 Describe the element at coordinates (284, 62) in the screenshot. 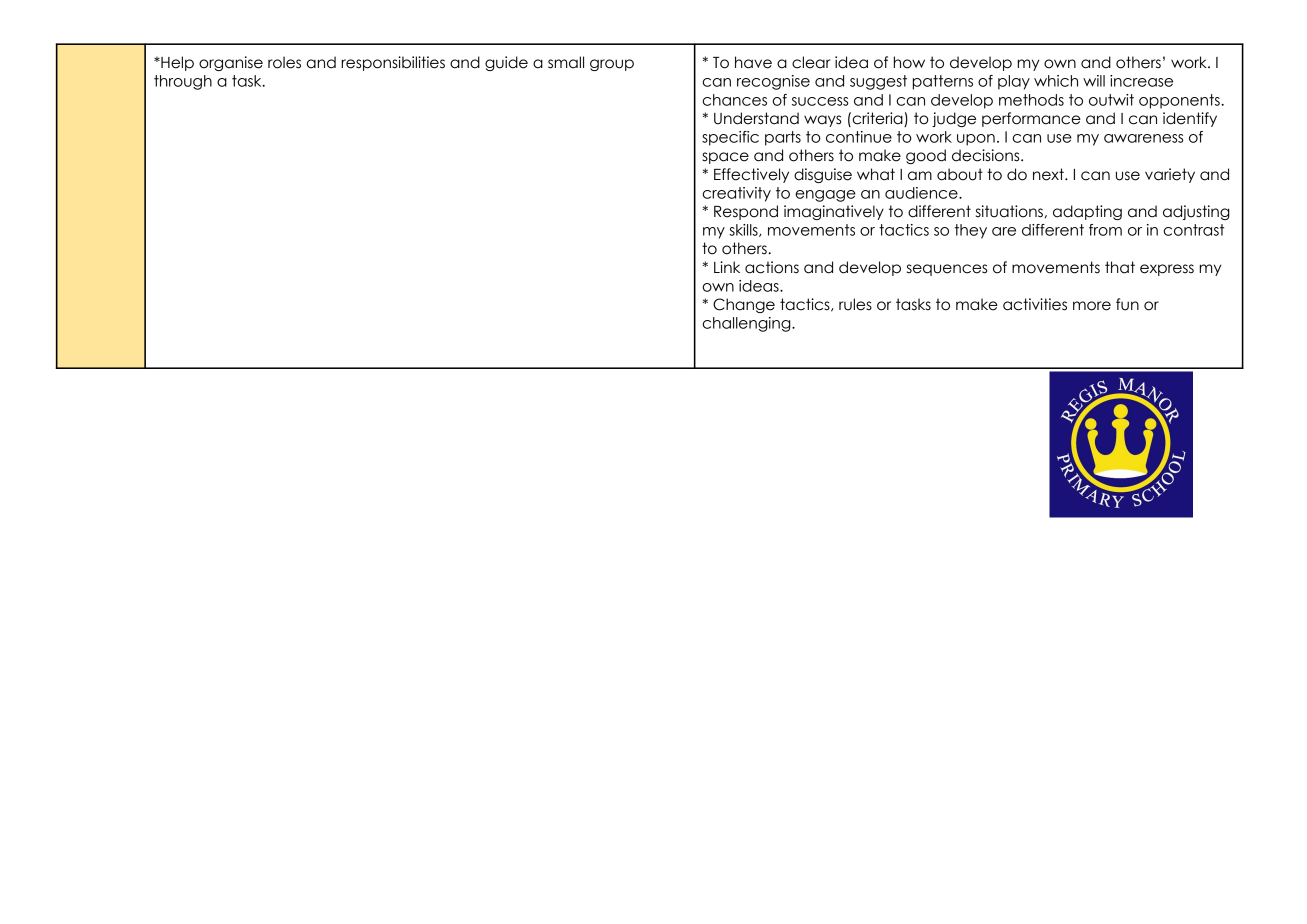

I see `roles` at that location.
